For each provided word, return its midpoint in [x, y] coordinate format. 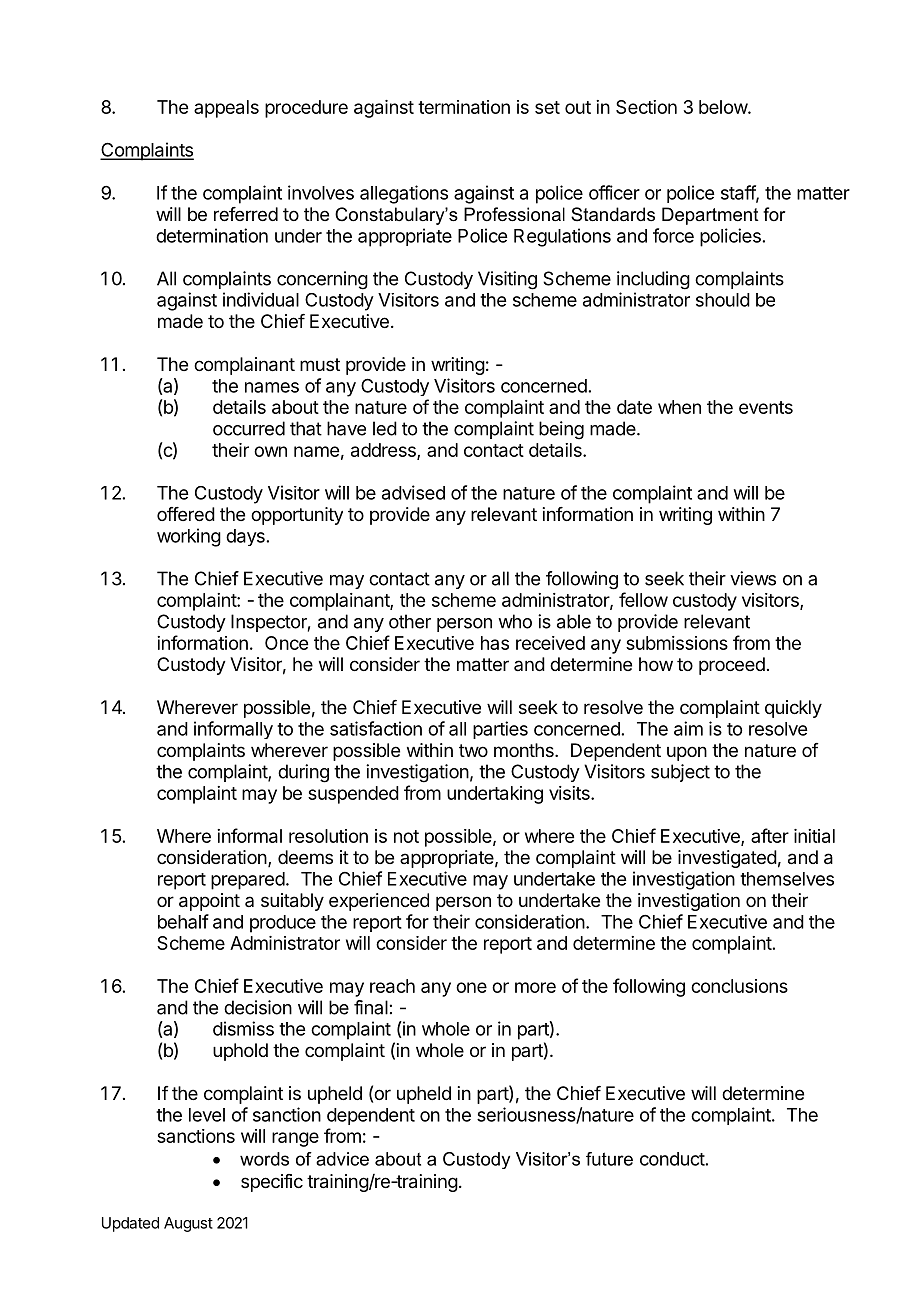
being [561, 430]
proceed [732, 666]
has [495, 643]
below [724, 107]
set [547, 107]
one [471, 987]
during [303, 773]
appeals [226, 109]
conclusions [739, 986]
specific [272, 1183]
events [766, 407]
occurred [249, 428]
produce [283, 924]
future [609, 1159]
